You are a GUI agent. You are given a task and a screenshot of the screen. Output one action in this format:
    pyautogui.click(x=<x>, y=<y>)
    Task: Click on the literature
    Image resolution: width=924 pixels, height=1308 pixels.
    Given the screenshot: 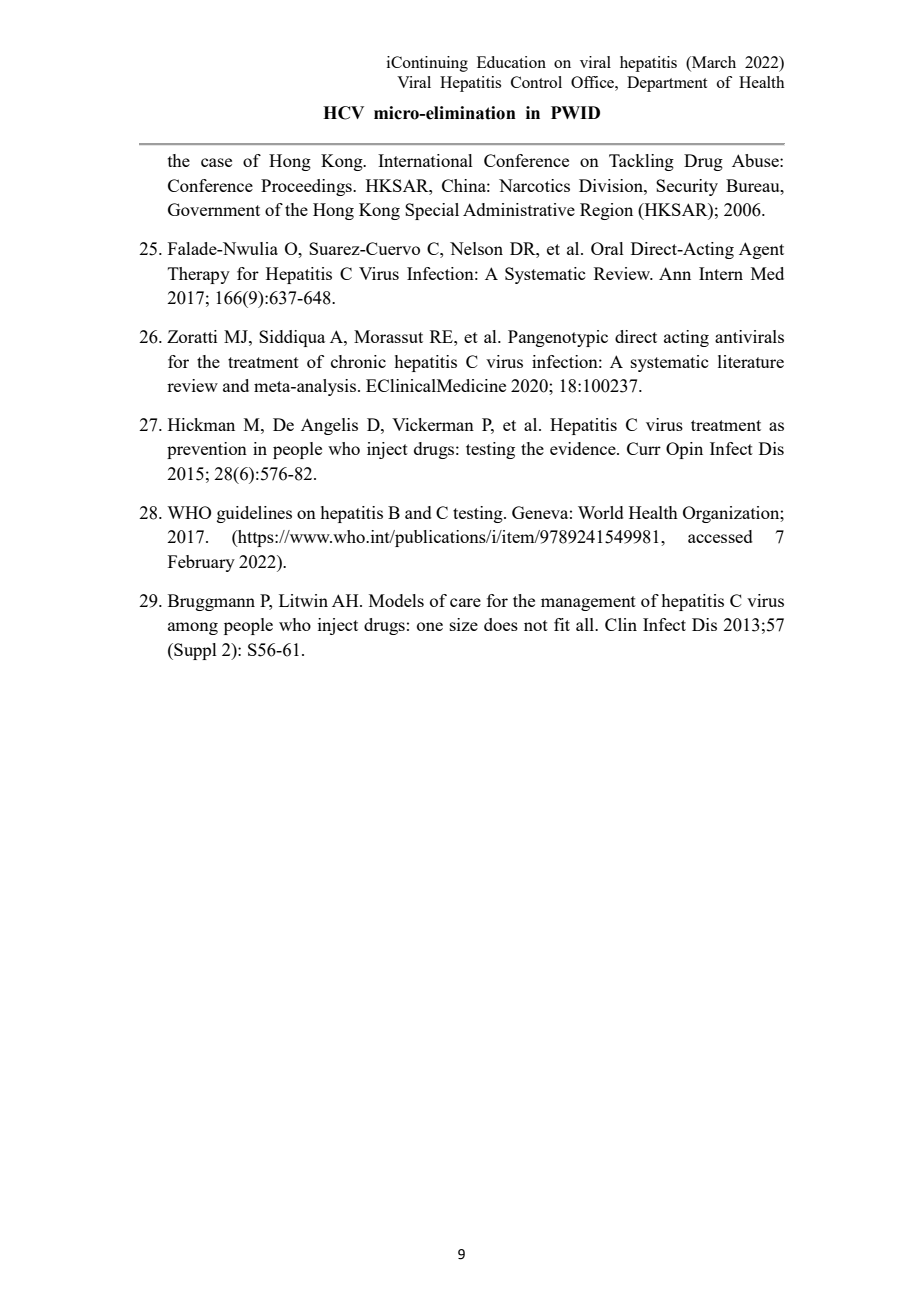 What is the action you would take?
    pyautogui.click(x=751, y=361)
